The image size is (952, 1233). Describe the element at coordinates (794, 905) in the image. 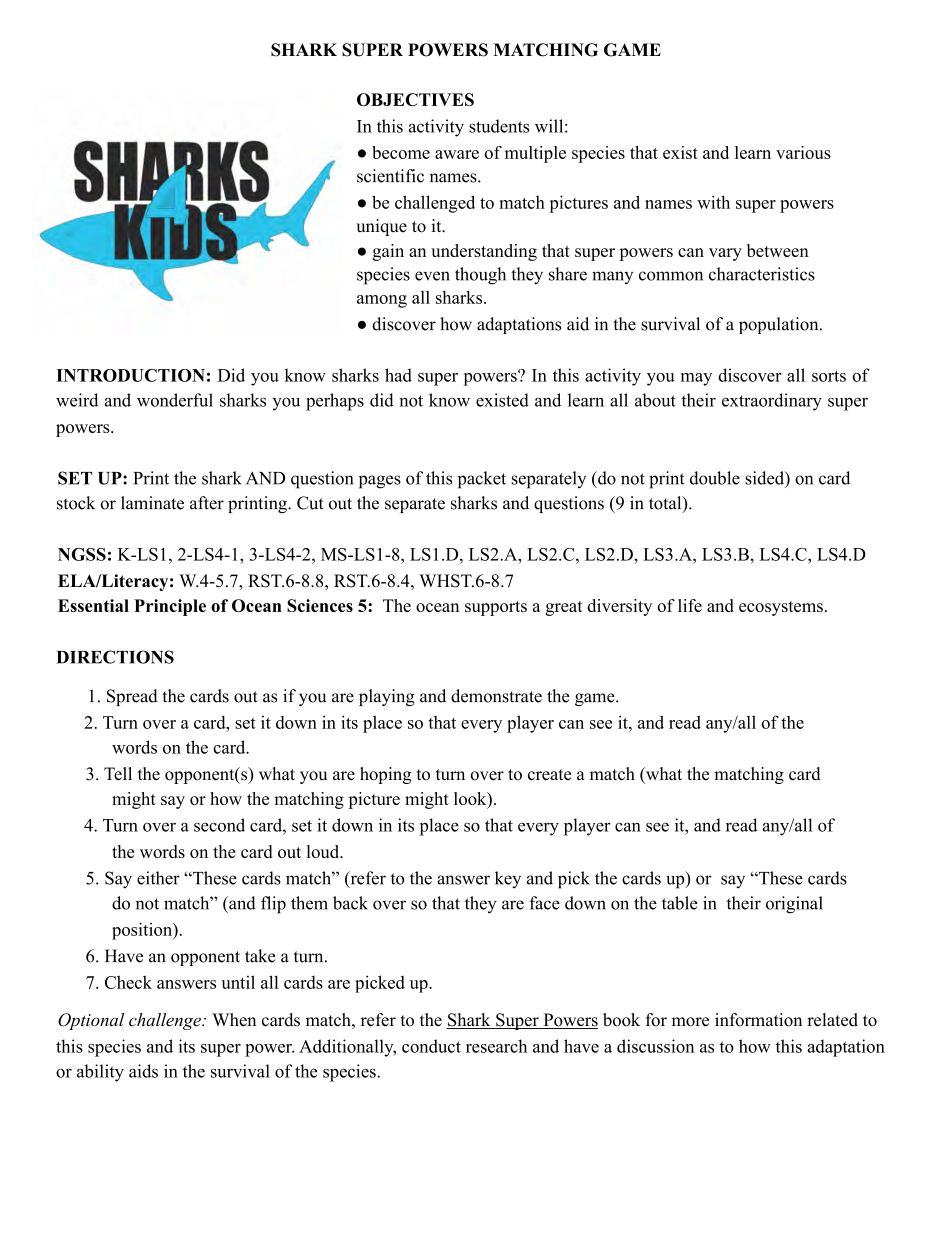

I see `original` at that location.
